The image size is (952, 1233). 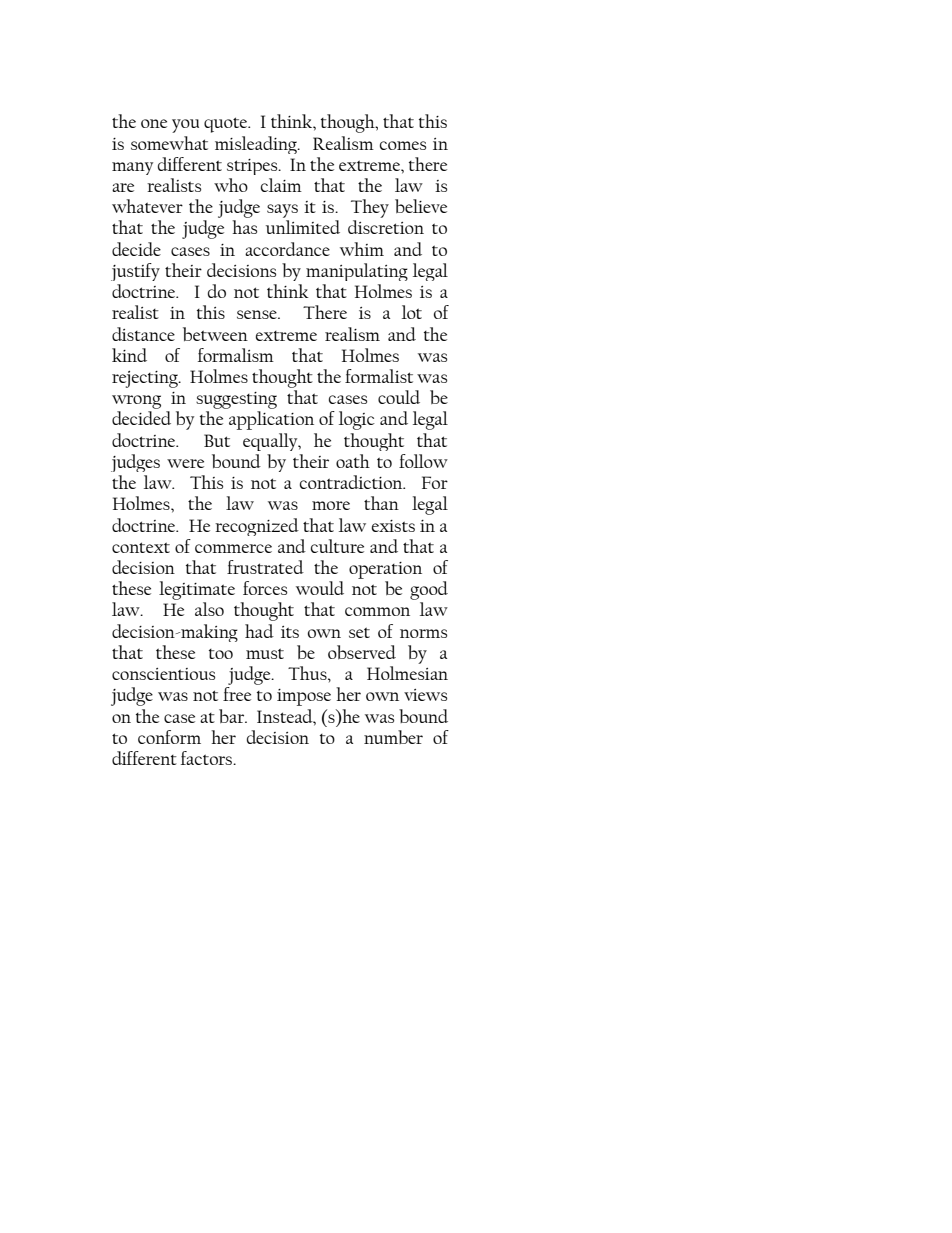 What do you see at coordinates (393, 737) in the screenshot?
I see `number` at bounding box center [393, 737].
